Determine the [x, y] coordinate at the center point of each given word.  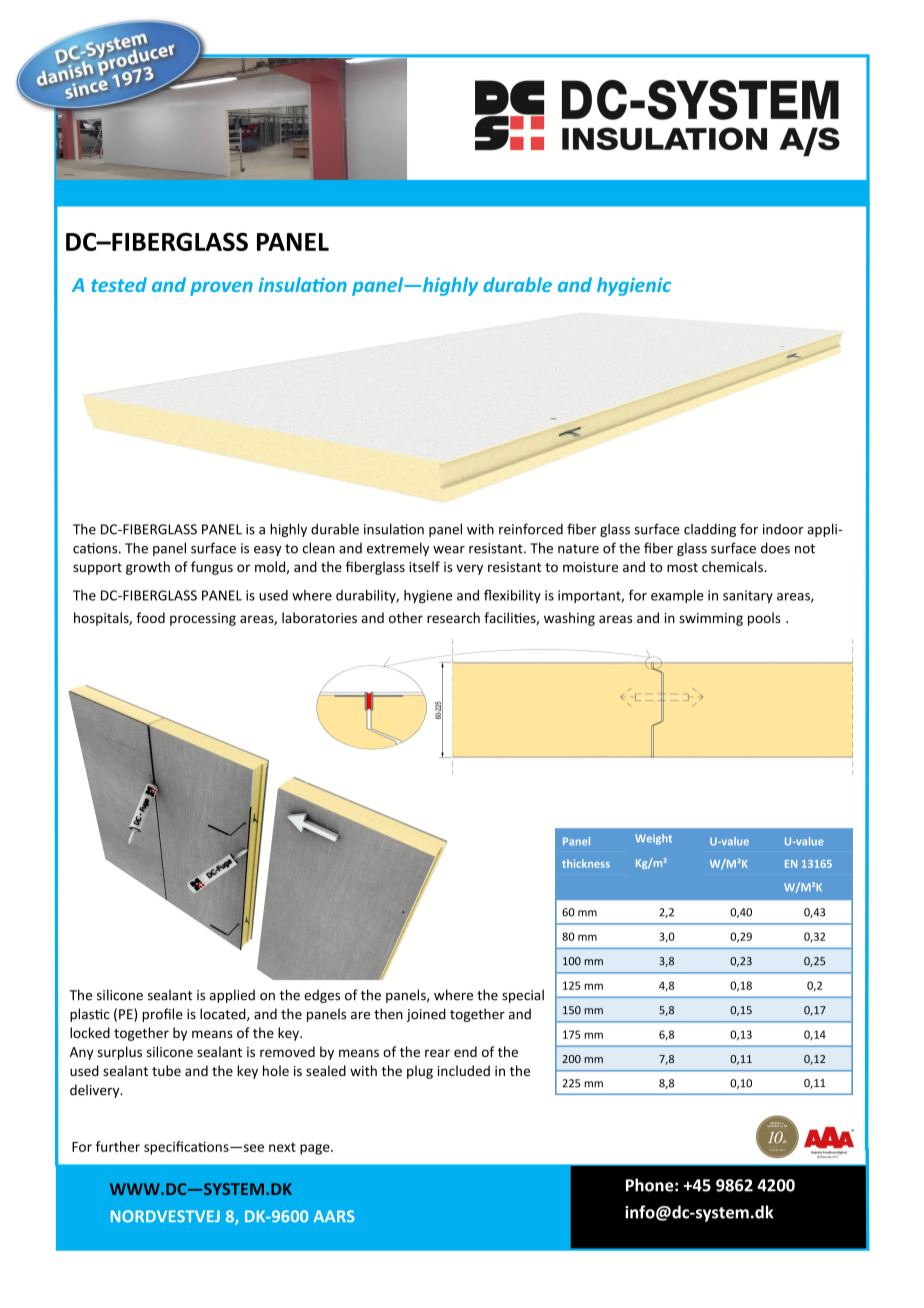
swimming [711, 619]
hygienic [634, 286]
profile [162, 1015]
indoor [783, 529]
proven [221, 288]
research [453, 617]
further [118, 1146]
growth [148, 568]
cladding [710, 530]
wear [449, 550]
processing [203, 619]
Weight [653, 839]
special [523, 996]
